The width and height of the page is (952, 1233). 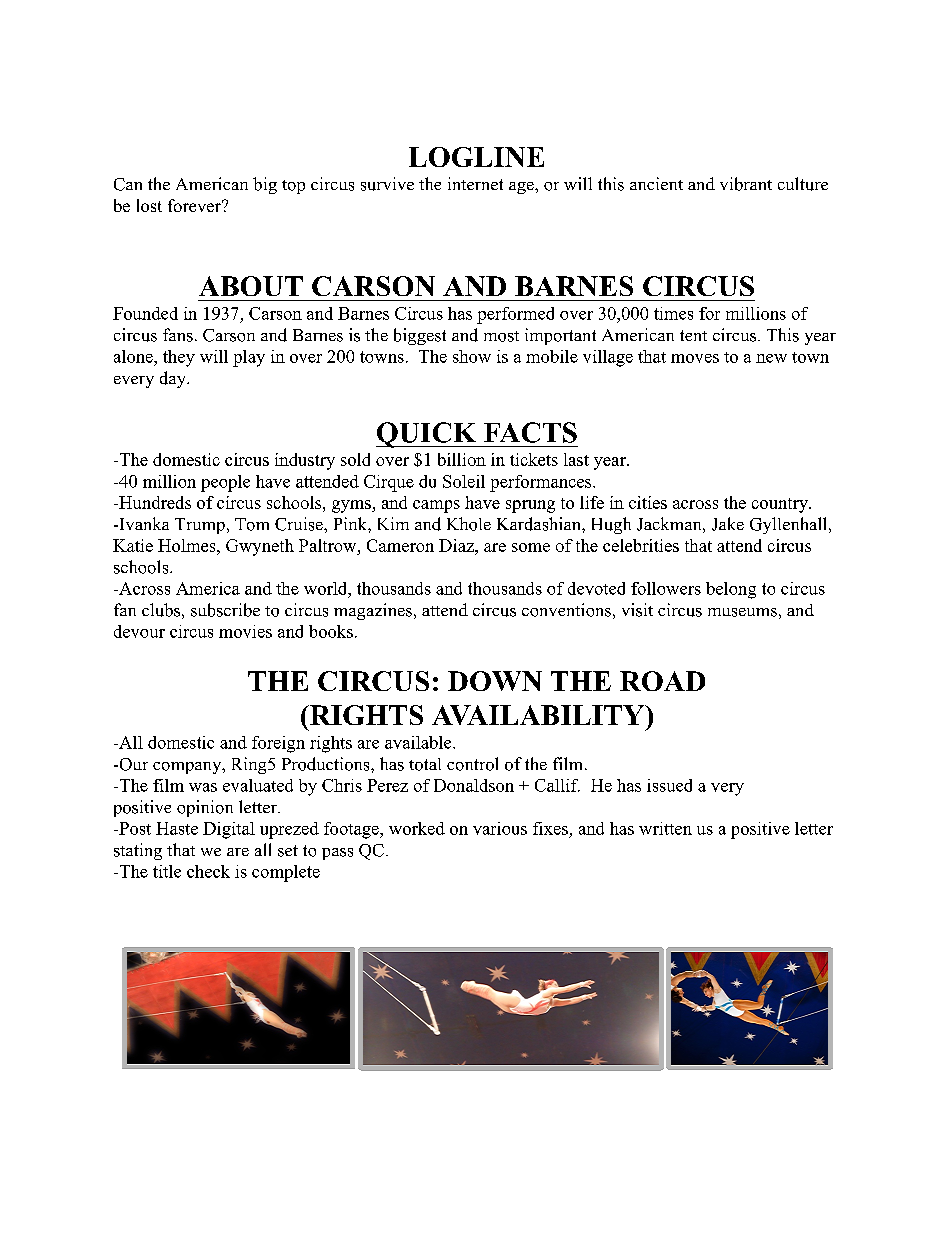 What do you see at coordinates (475, 183) in the page?
I see `internet` at bounding box center [475, 183].
